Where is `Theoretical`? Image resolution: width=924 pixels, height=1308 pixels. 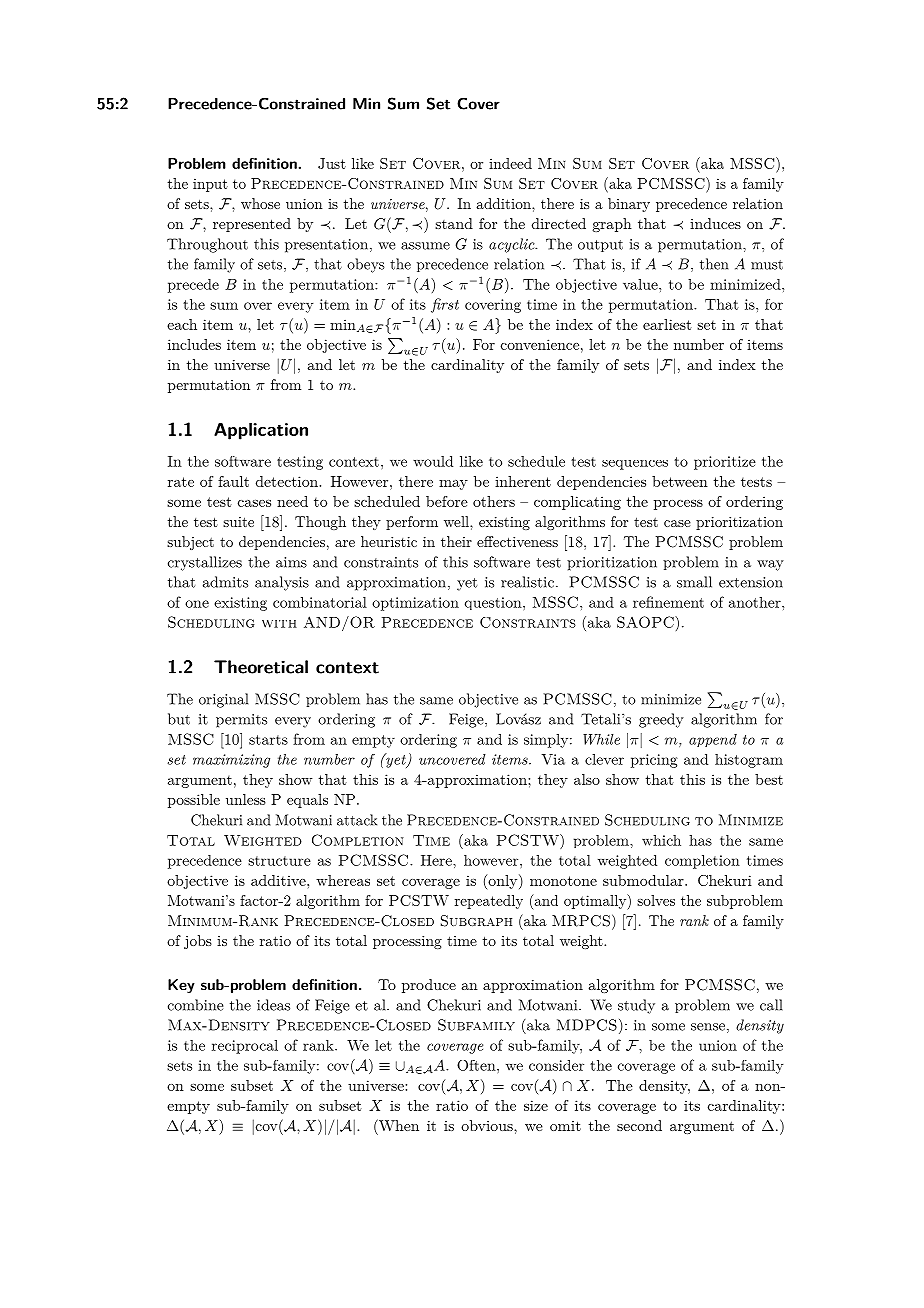
Theoretical is located at coordinates (261, 667).
